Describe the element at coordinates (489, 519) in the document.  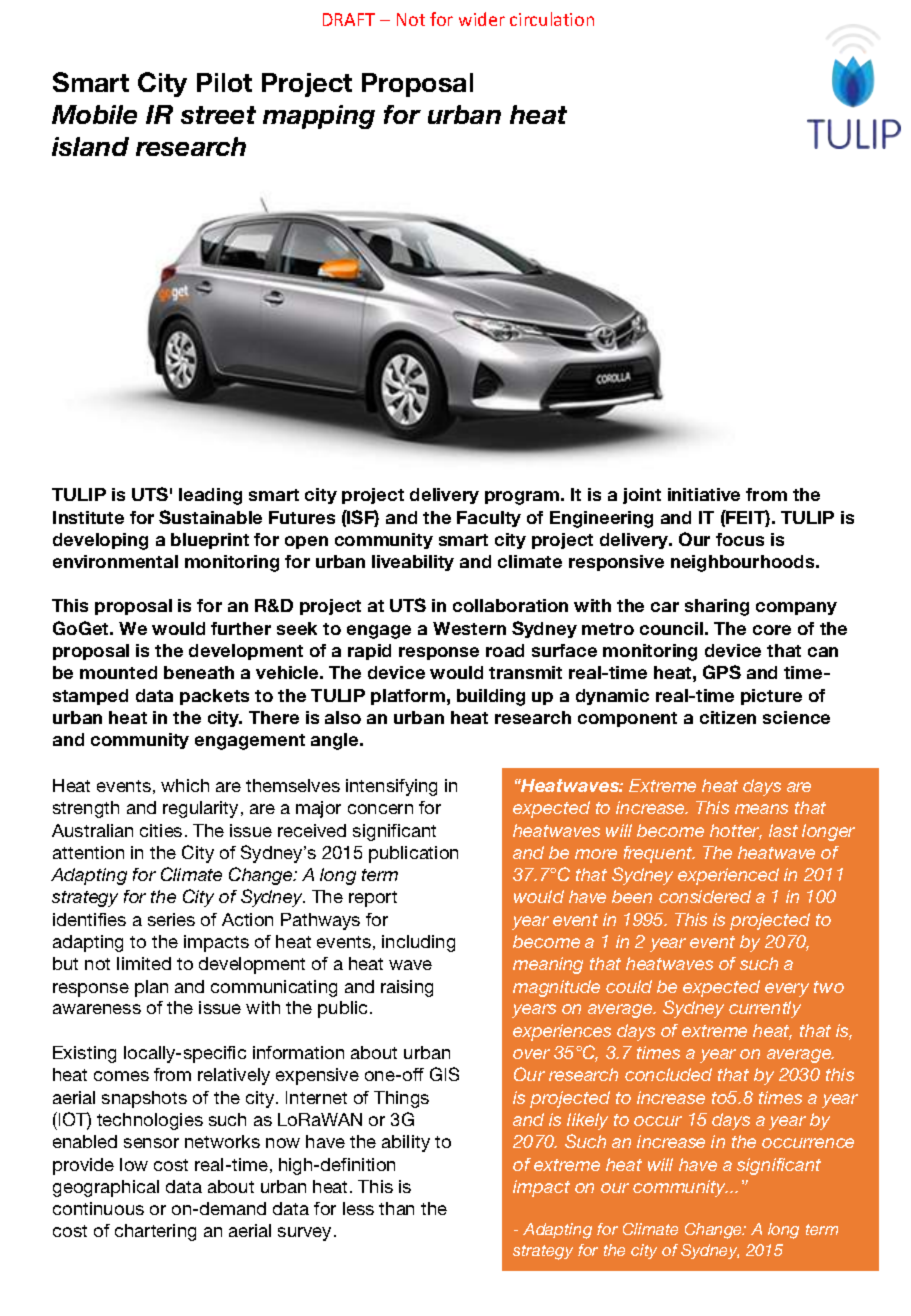
I see `Faculty` at that location.
